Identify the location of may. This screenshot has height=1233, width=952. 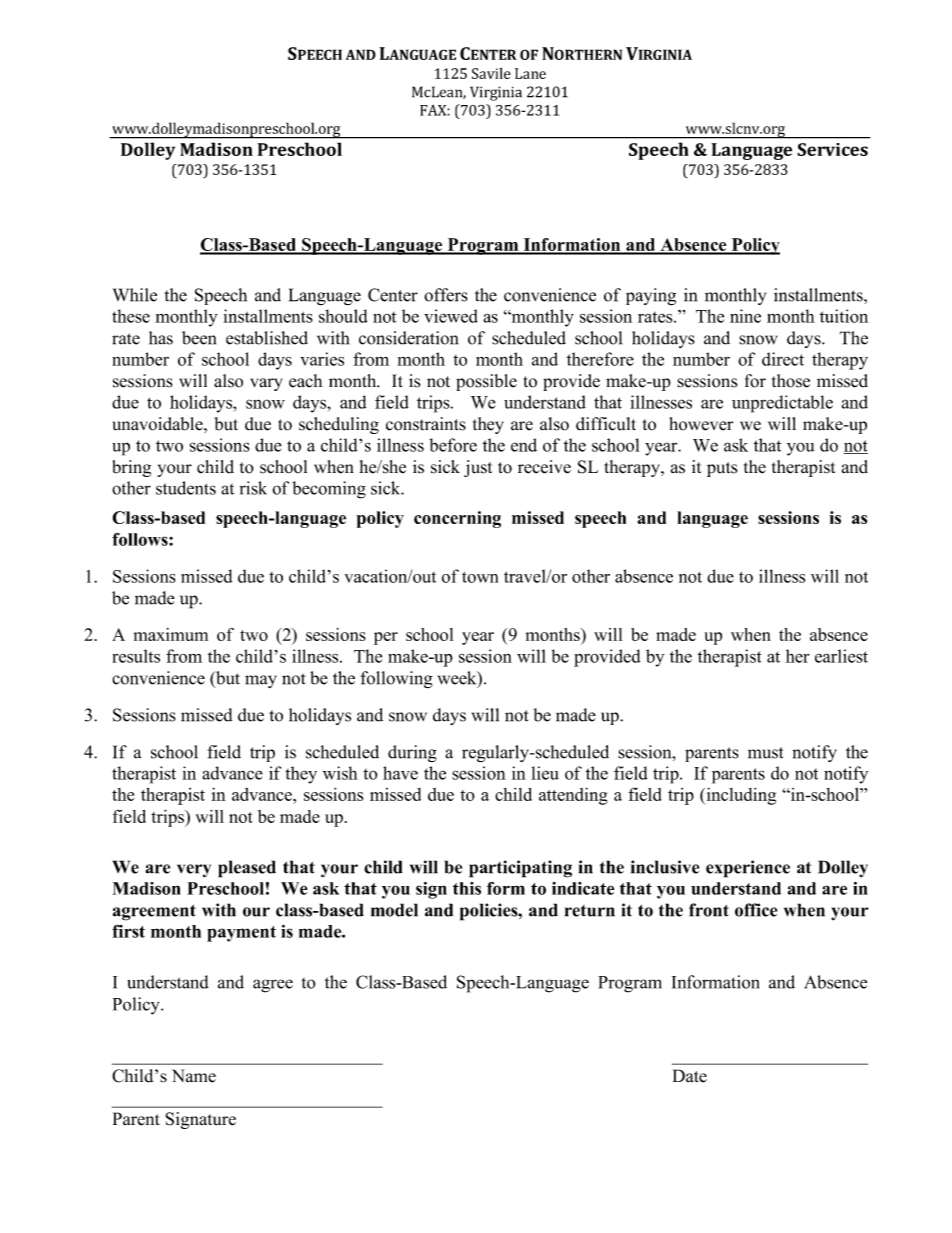
(261, 681).
